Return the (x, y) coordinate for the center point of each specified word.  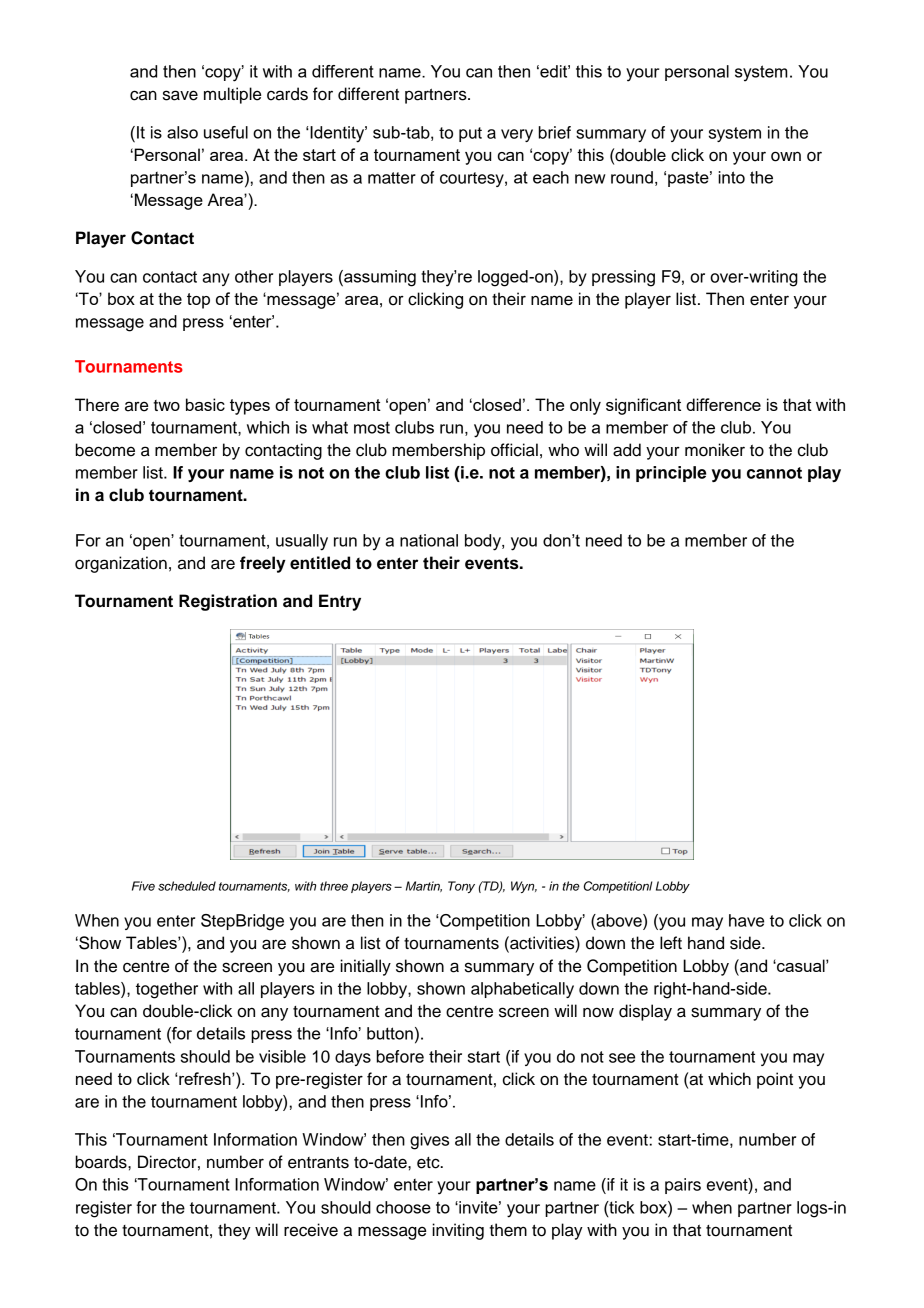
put (470, 134)
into (731, 177)
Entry (340, 602)
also (182, 132)
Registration (228, 602)
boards (102, 1162)
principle (671, 474)
